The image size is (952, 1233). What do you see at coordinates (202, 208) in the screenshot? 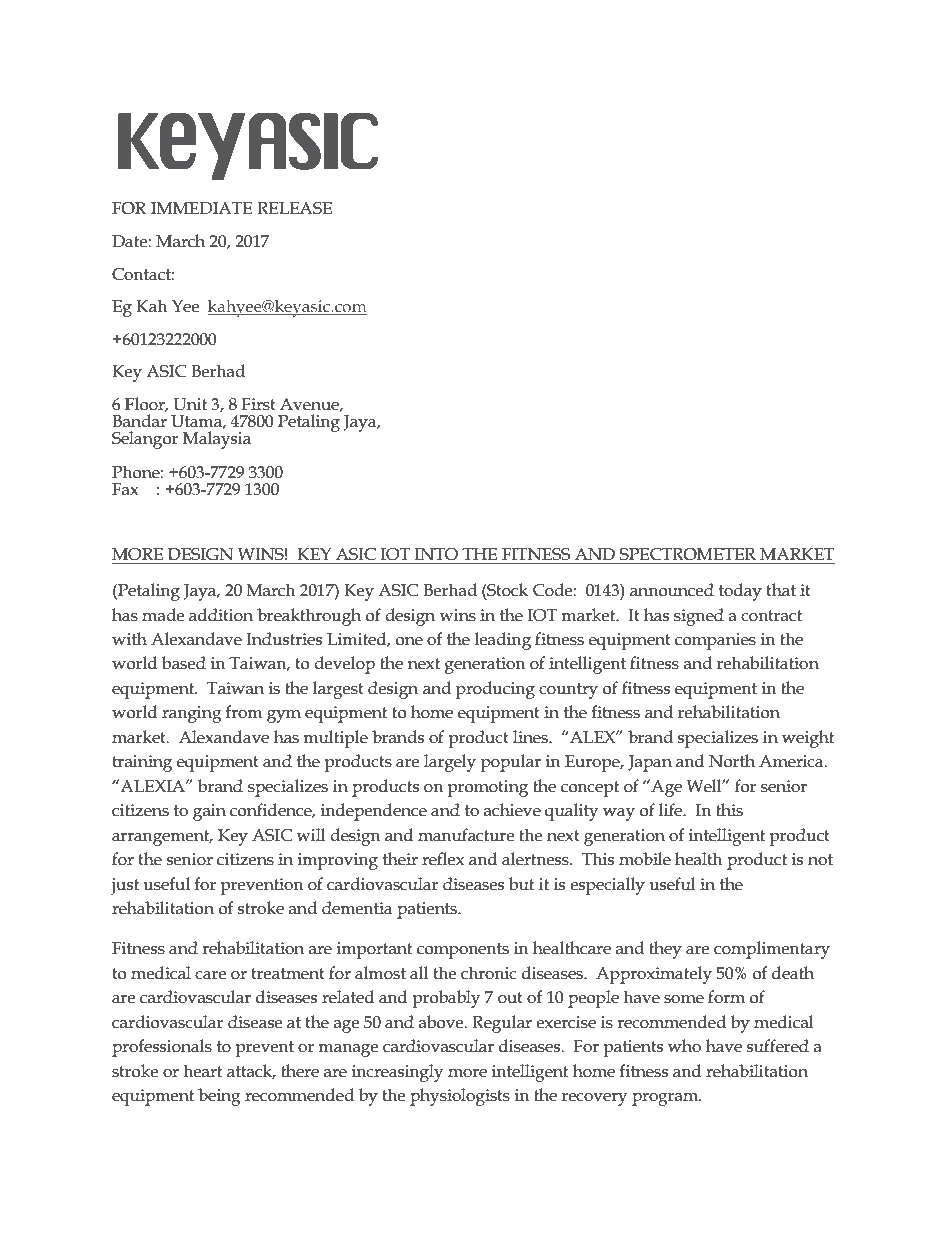
I see `IMMEDIATE` at bounding box center [202, 208].
